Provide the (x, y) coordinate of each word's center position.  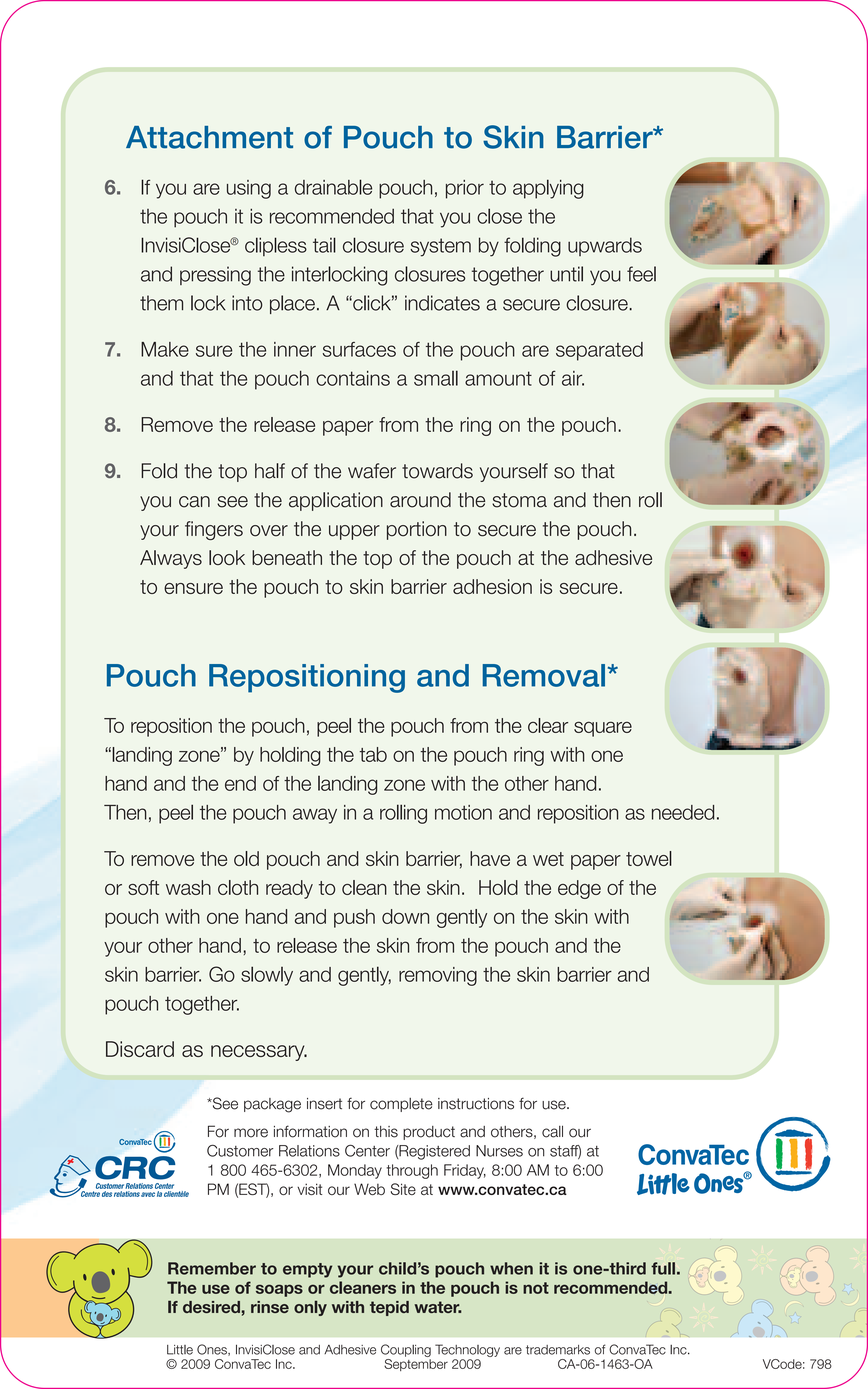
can (194, 502)
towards (437, 471)
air (573, 378)
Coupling (406, 1350)
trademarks (558, 1350)
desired (211, 1307)
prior (465, 189)
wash (188, 887)
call (552, 1131)
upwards (605, 246)
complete (401, 1105)
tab (373, 754)
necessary (259, 1053)
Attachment (209, 137)
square (603, 729)
